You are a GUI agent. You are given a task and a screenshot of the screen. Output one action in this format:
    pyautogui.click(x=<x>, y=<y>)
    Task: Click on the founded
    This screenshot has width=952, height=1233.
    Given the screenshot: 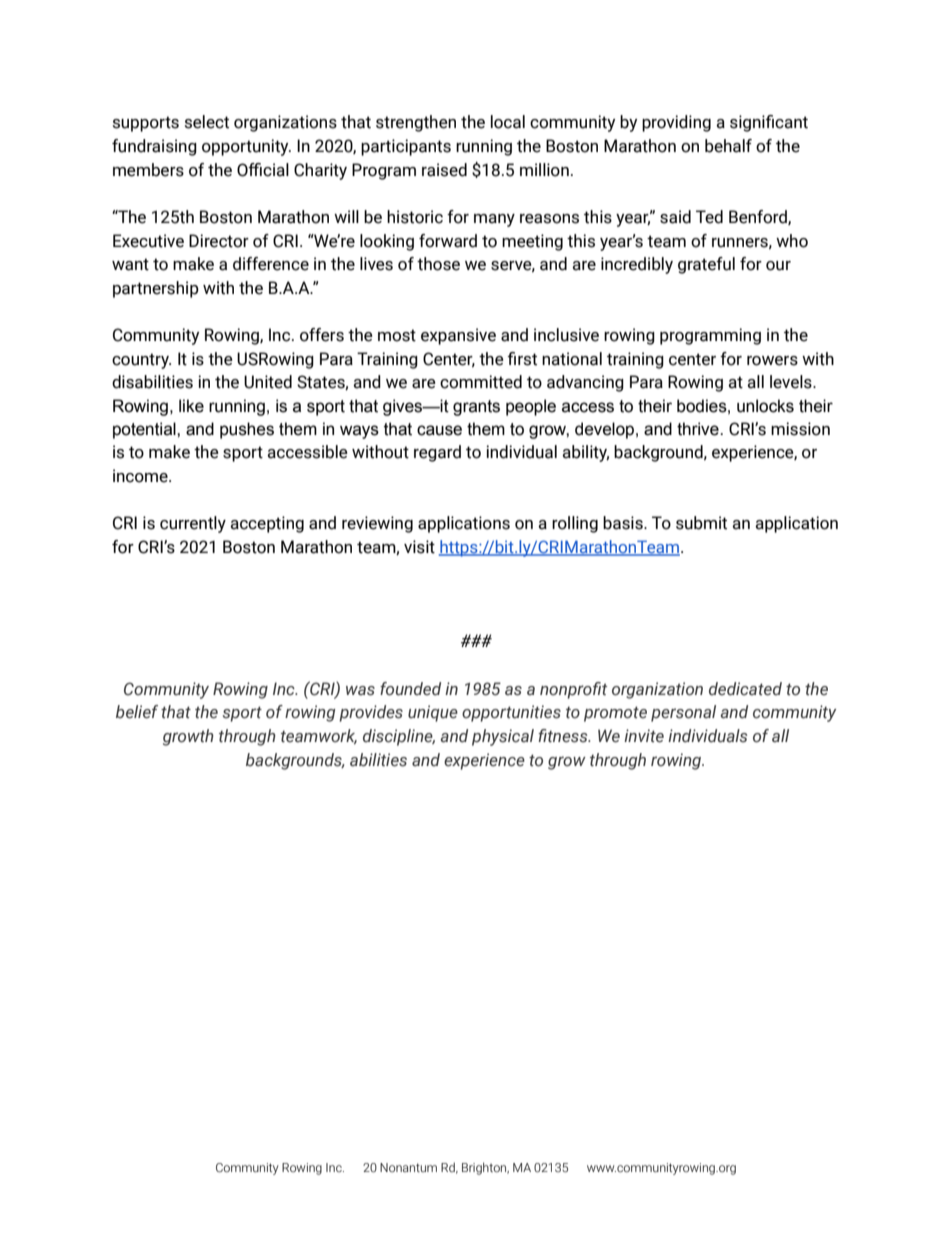 What is the action you would take?
    pyautogui.click(x=410, y=689)
